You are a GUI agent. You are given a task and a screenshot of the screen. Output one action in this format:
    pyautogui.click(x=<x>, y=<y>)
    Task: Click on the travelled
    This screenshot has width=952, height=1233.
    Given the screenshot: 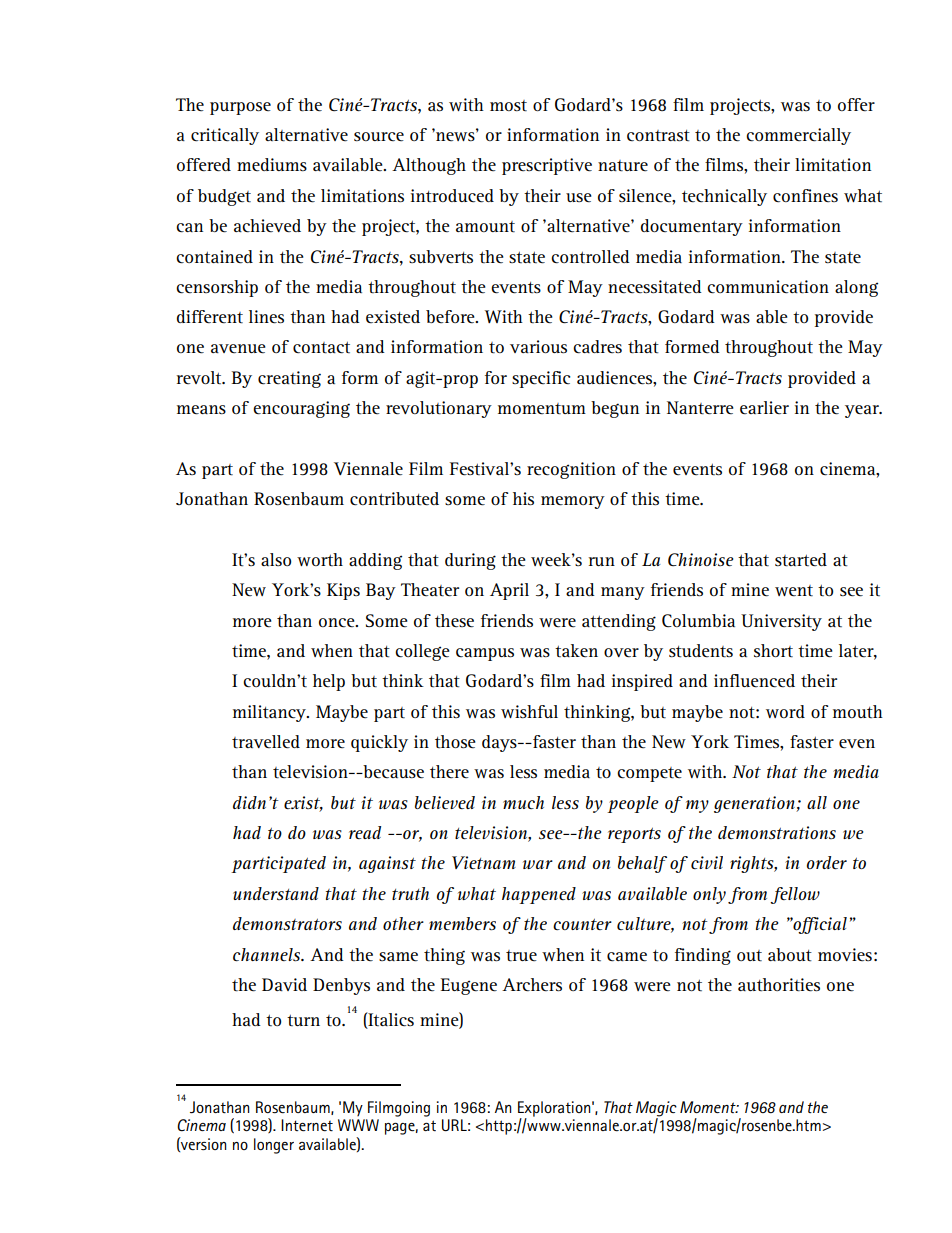 What is the action you would take?
    pyautogui.click(x=266, y=742)
